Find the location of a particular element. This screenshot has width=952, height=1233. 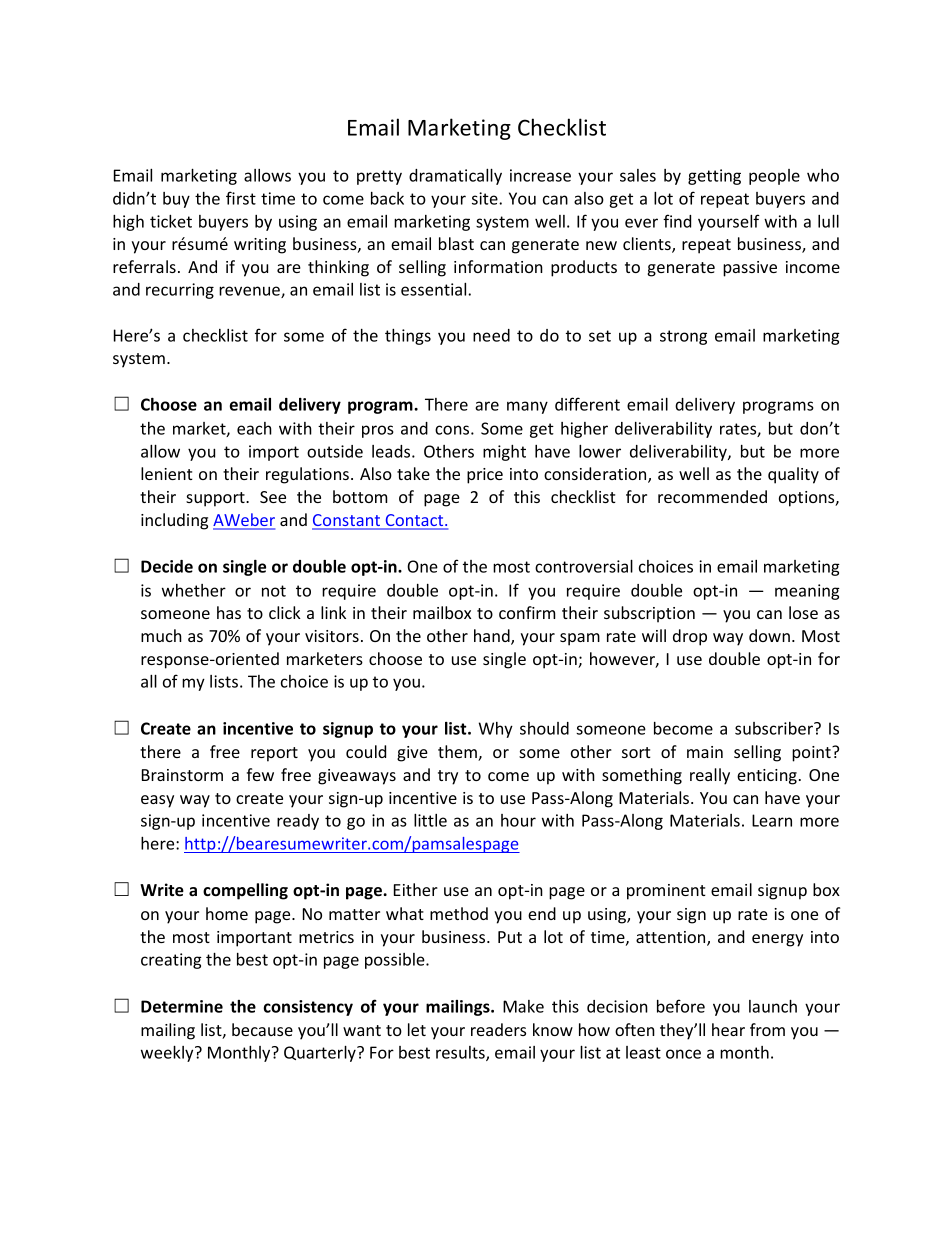

bottom is located at coordinates (360, 496).
